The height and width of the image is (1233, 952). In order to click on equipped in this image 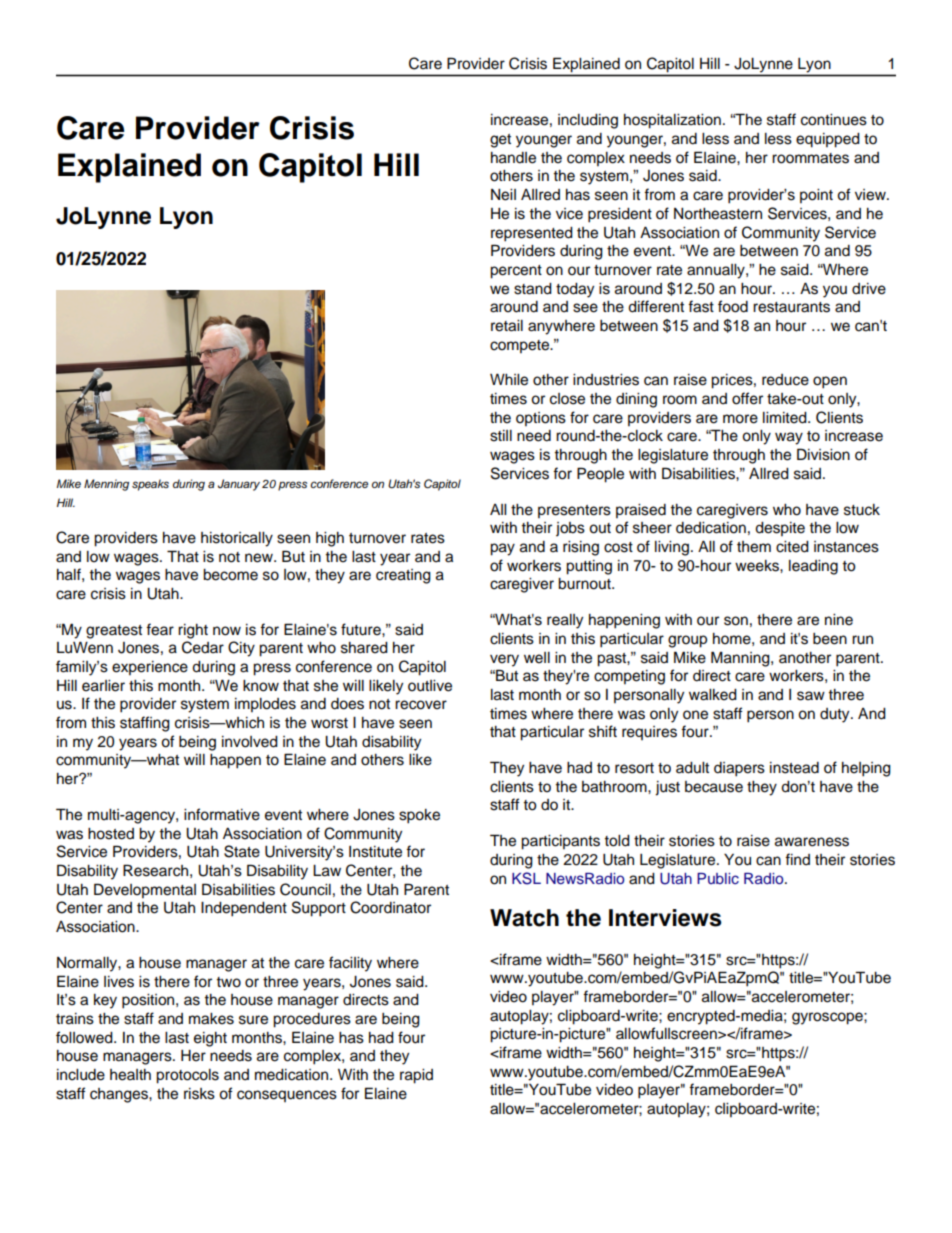, I will do `click(828, 140)`.
